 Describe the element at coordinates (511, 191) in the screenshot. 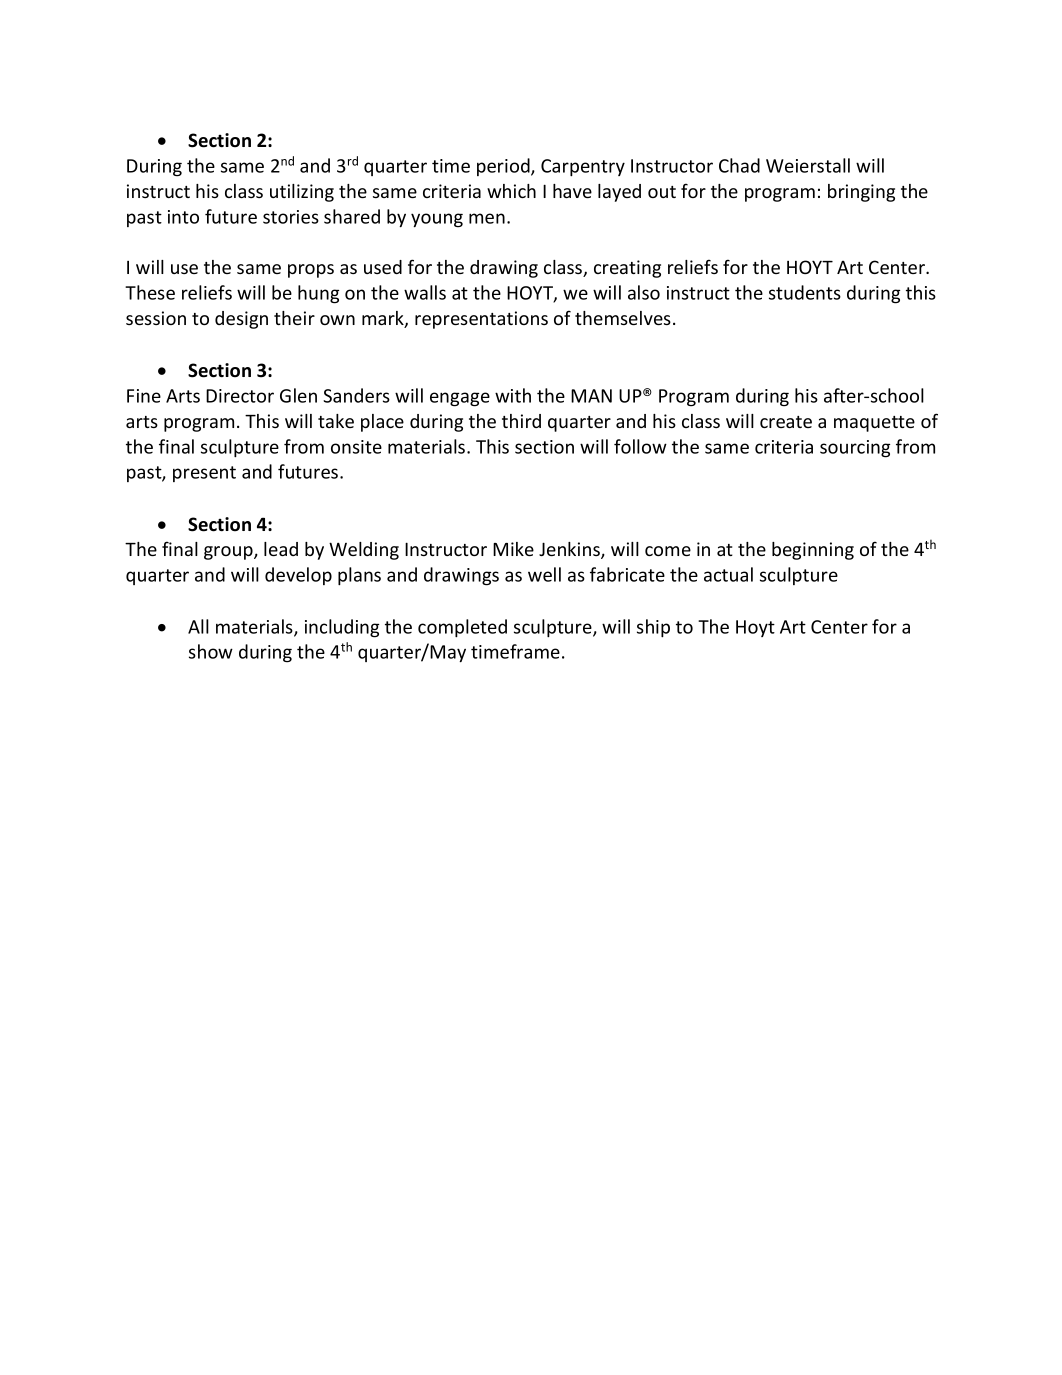

I see `which` at that location.
